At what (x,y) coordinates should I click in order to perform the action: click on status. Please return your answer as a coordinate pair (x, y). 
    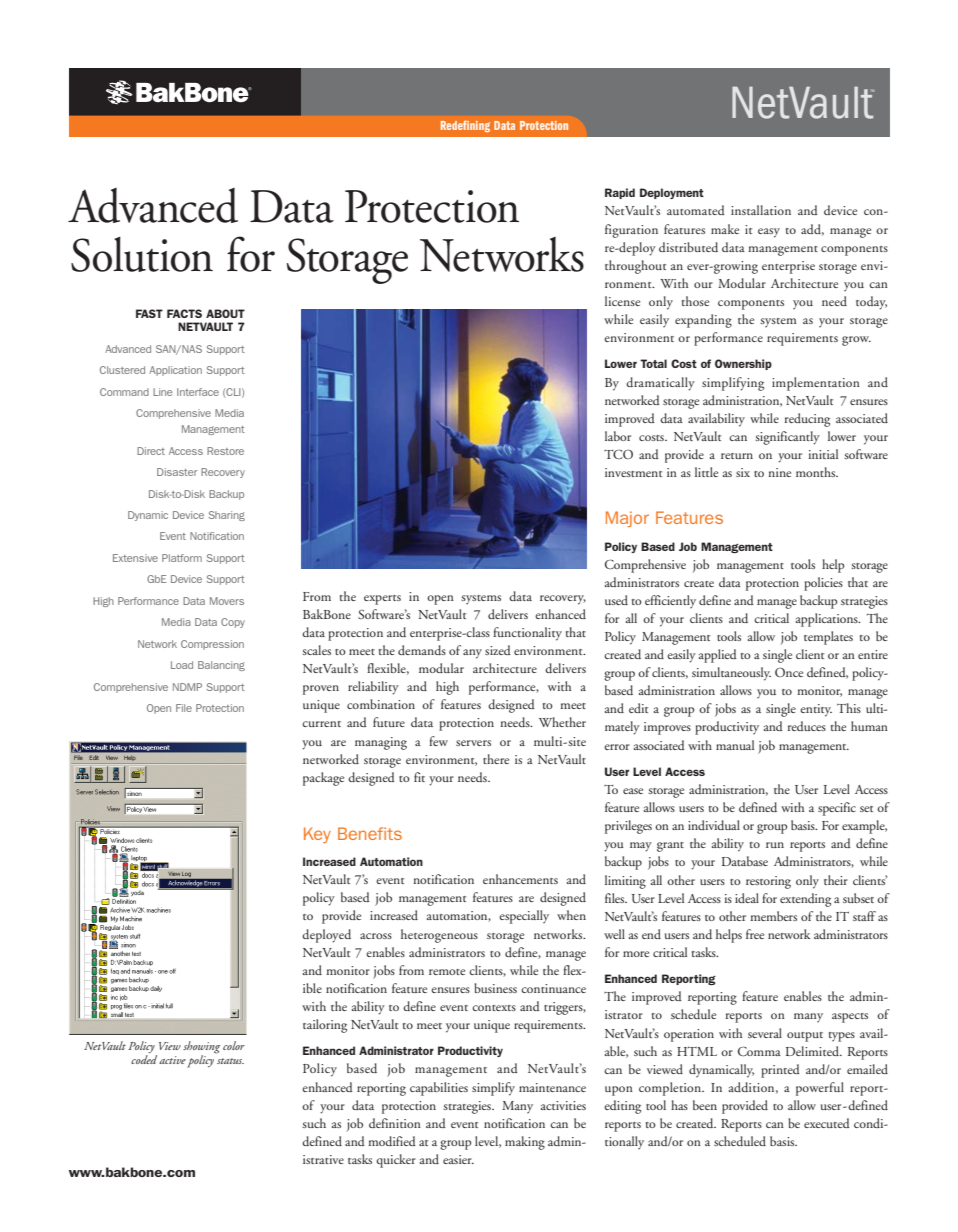
    Looking at the image, I should click on (230, 1061).
